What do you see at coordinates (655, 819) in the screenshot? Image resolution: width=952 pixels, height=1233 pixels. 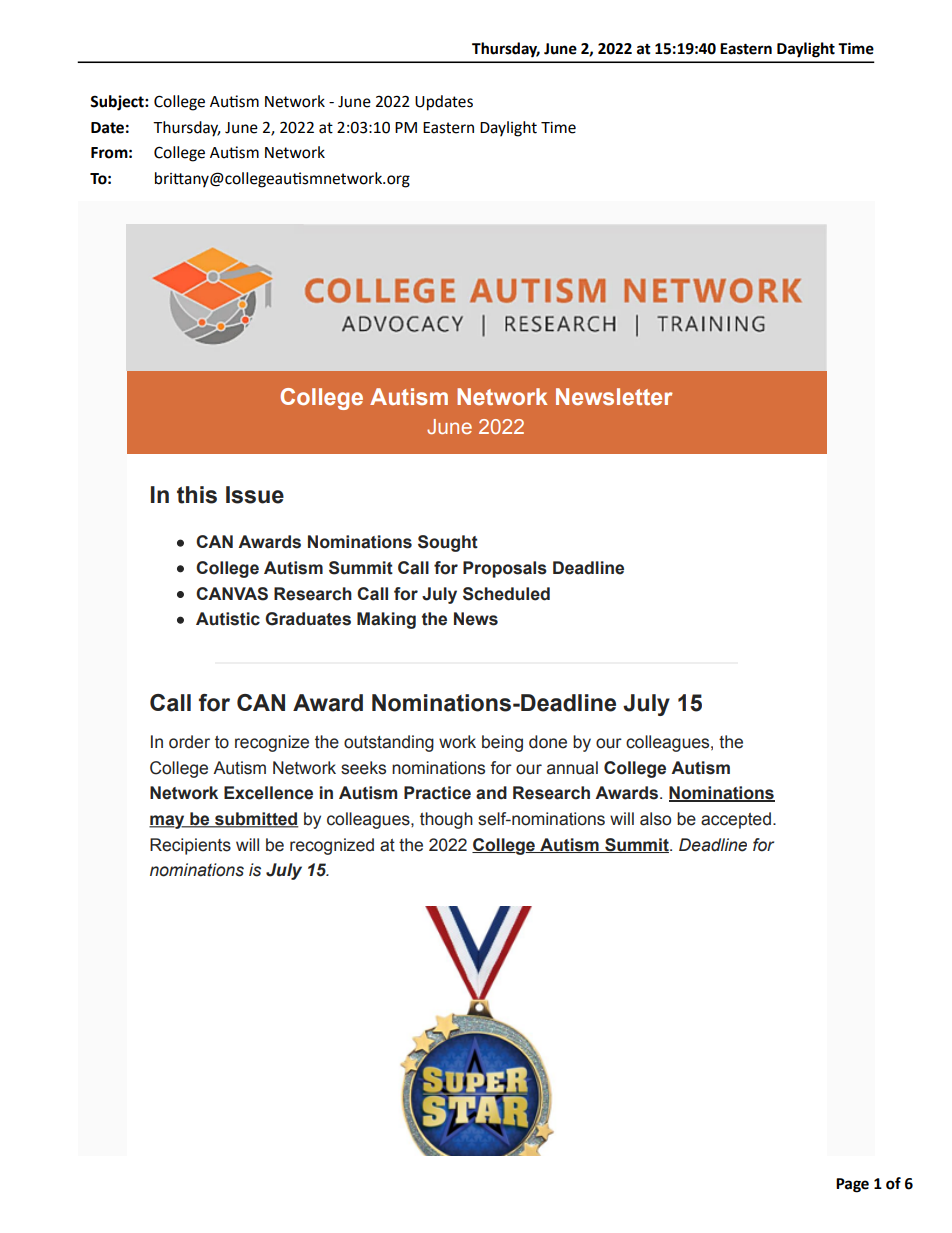 I see `also` at bounding box center [655, 819].
